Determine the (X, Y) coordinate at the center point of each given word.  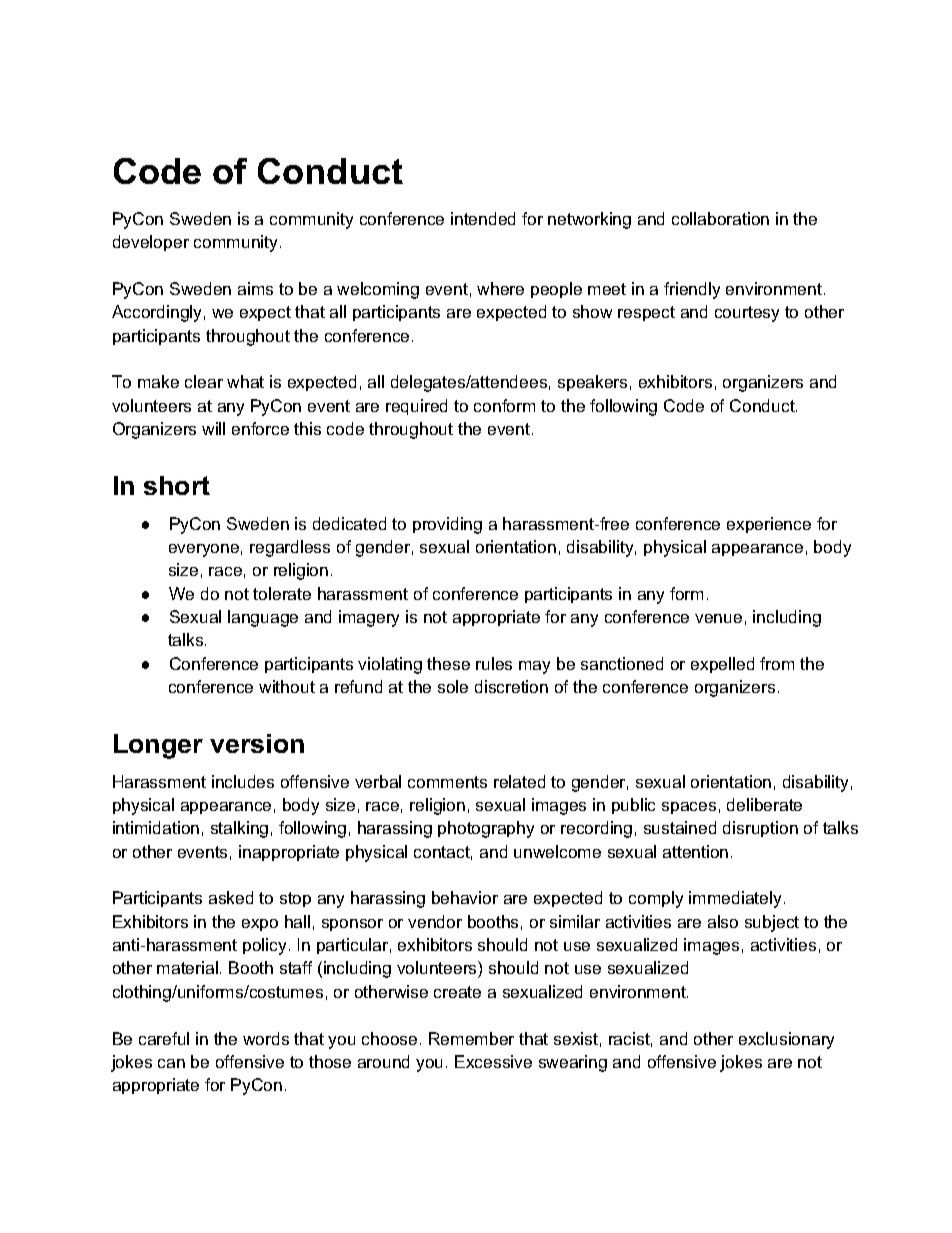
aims (255, 288)
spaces (689, 808)
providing (447, 525)
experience (769, 525)
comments (447, 782)
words (266, 1038)
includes (243, 781)
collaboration (720, 218)
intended (483, 218)
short (177, 485)
